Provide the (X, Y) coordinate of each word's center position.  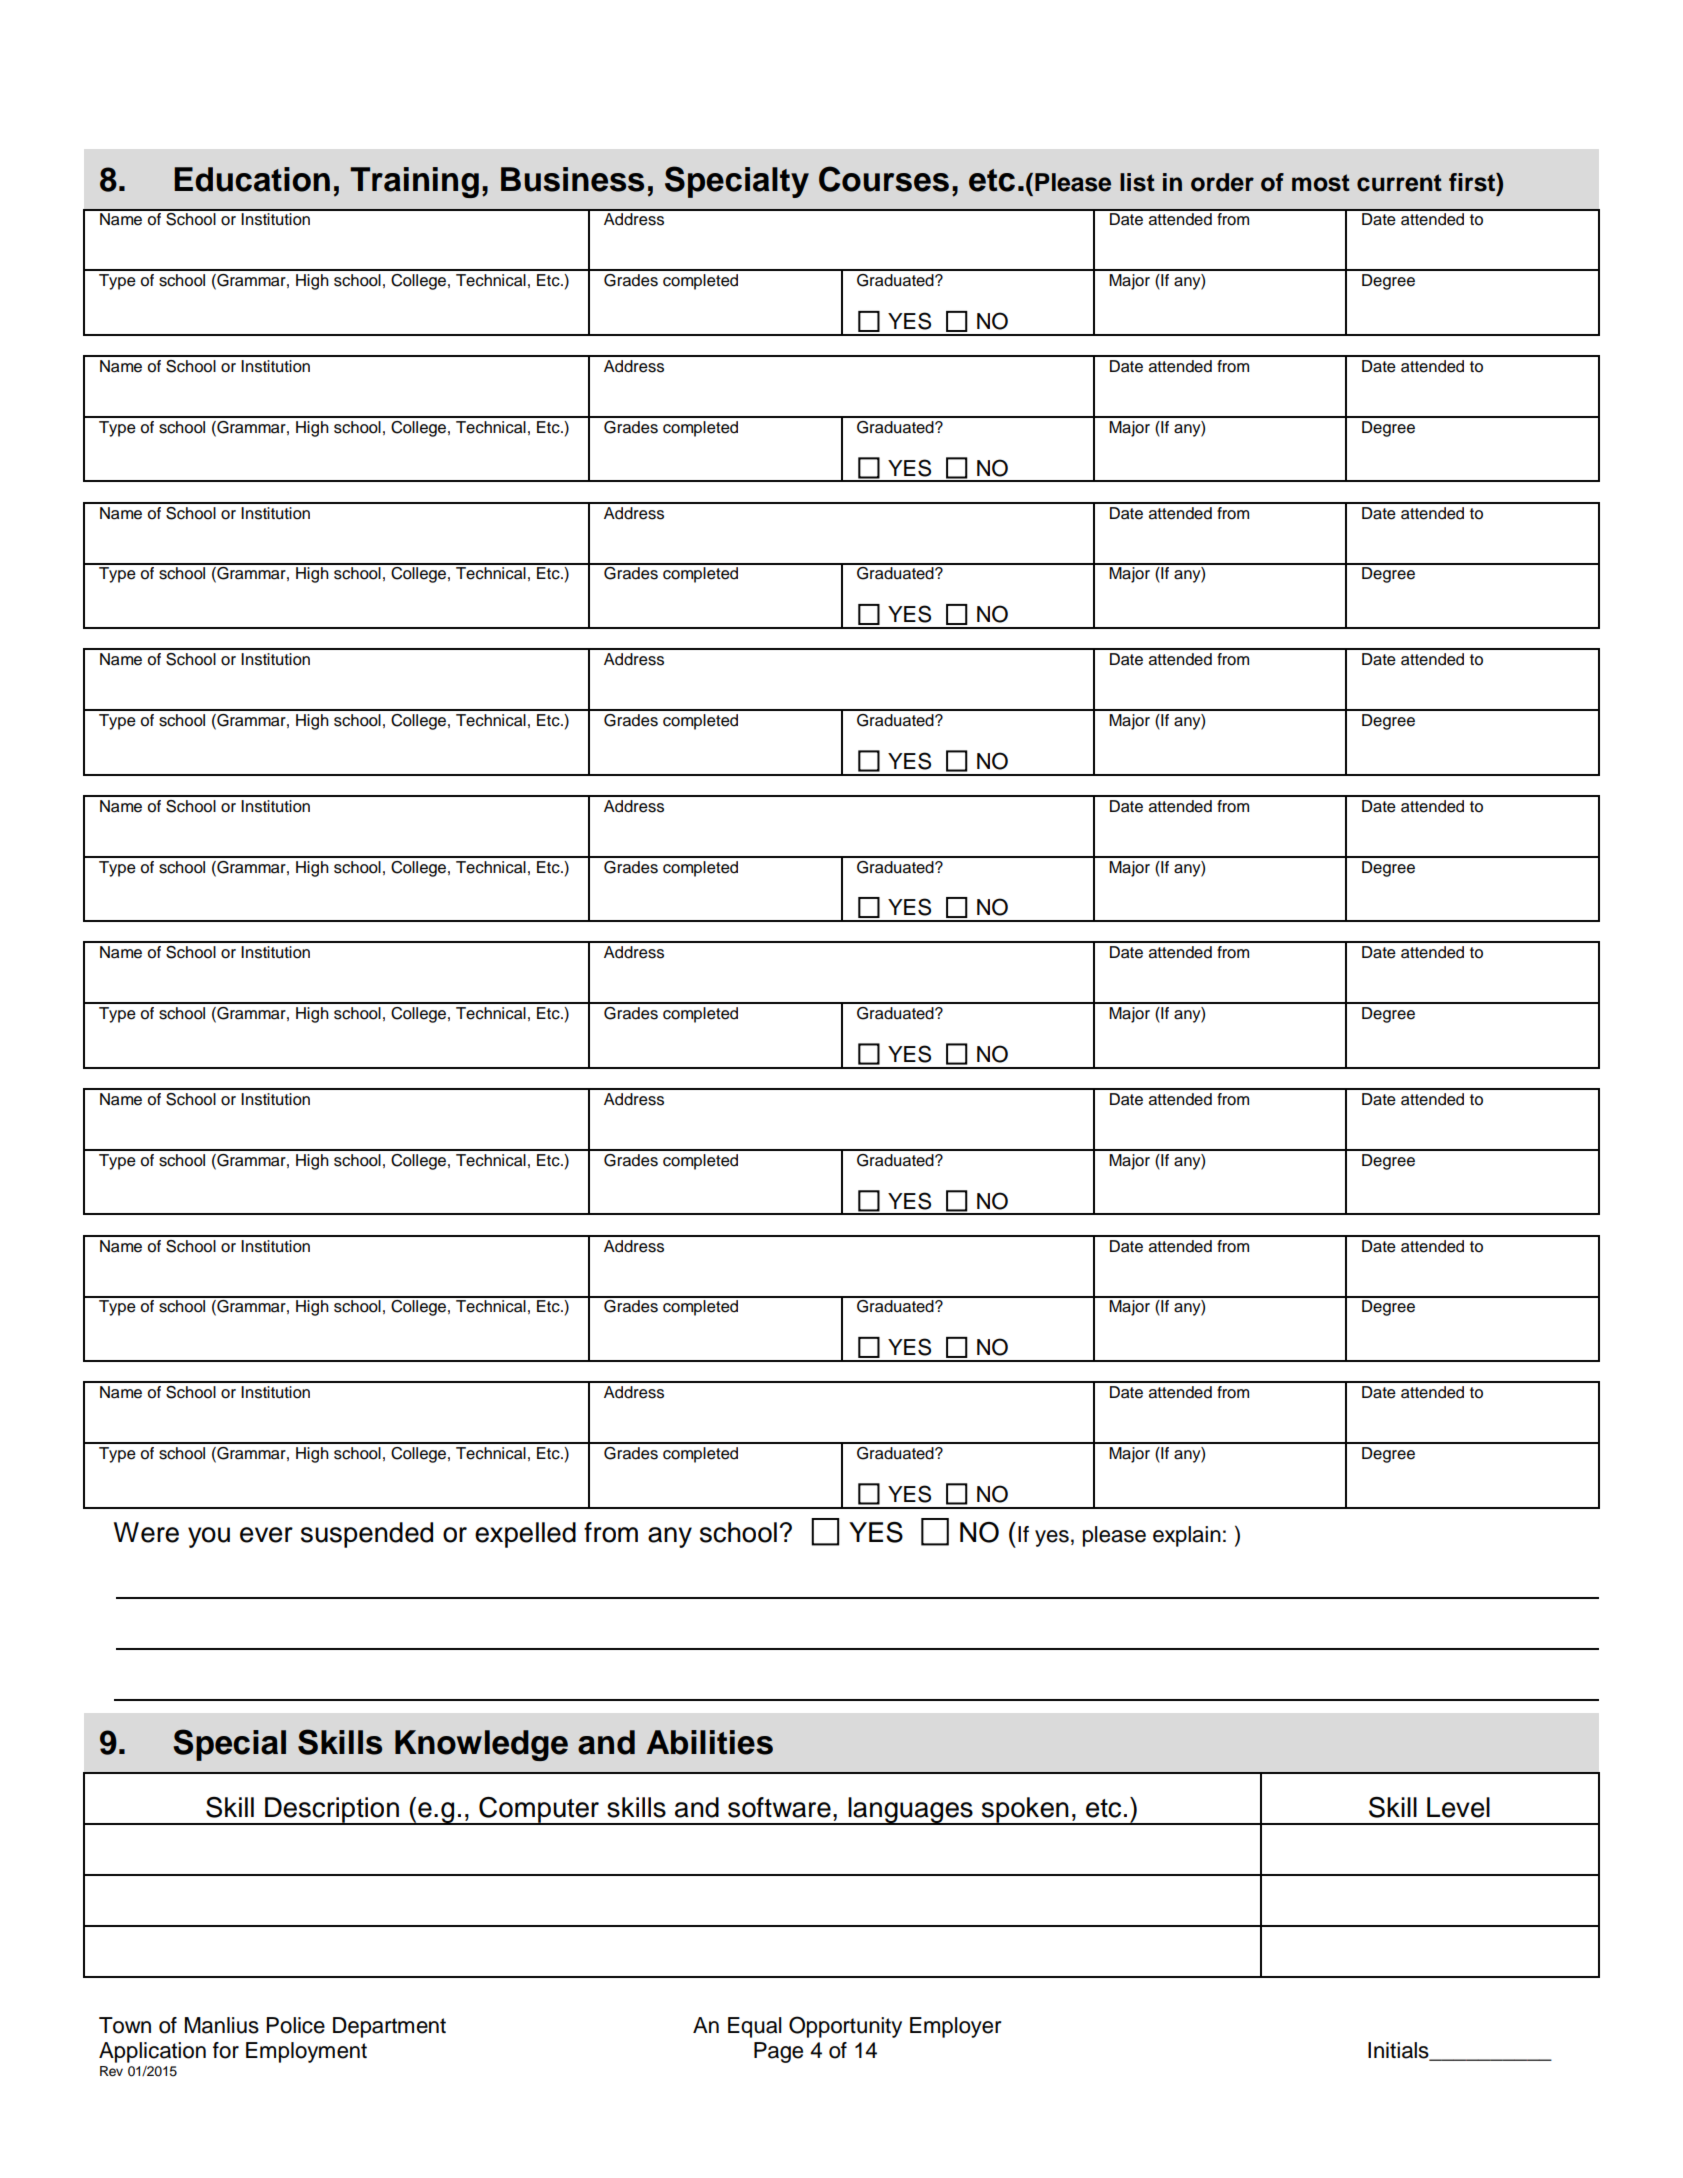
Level (1458, 1807)
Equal (755, 2027)
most (1321, 183)
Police (295, 2025)
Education (252, 179)
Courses (884, 179)
